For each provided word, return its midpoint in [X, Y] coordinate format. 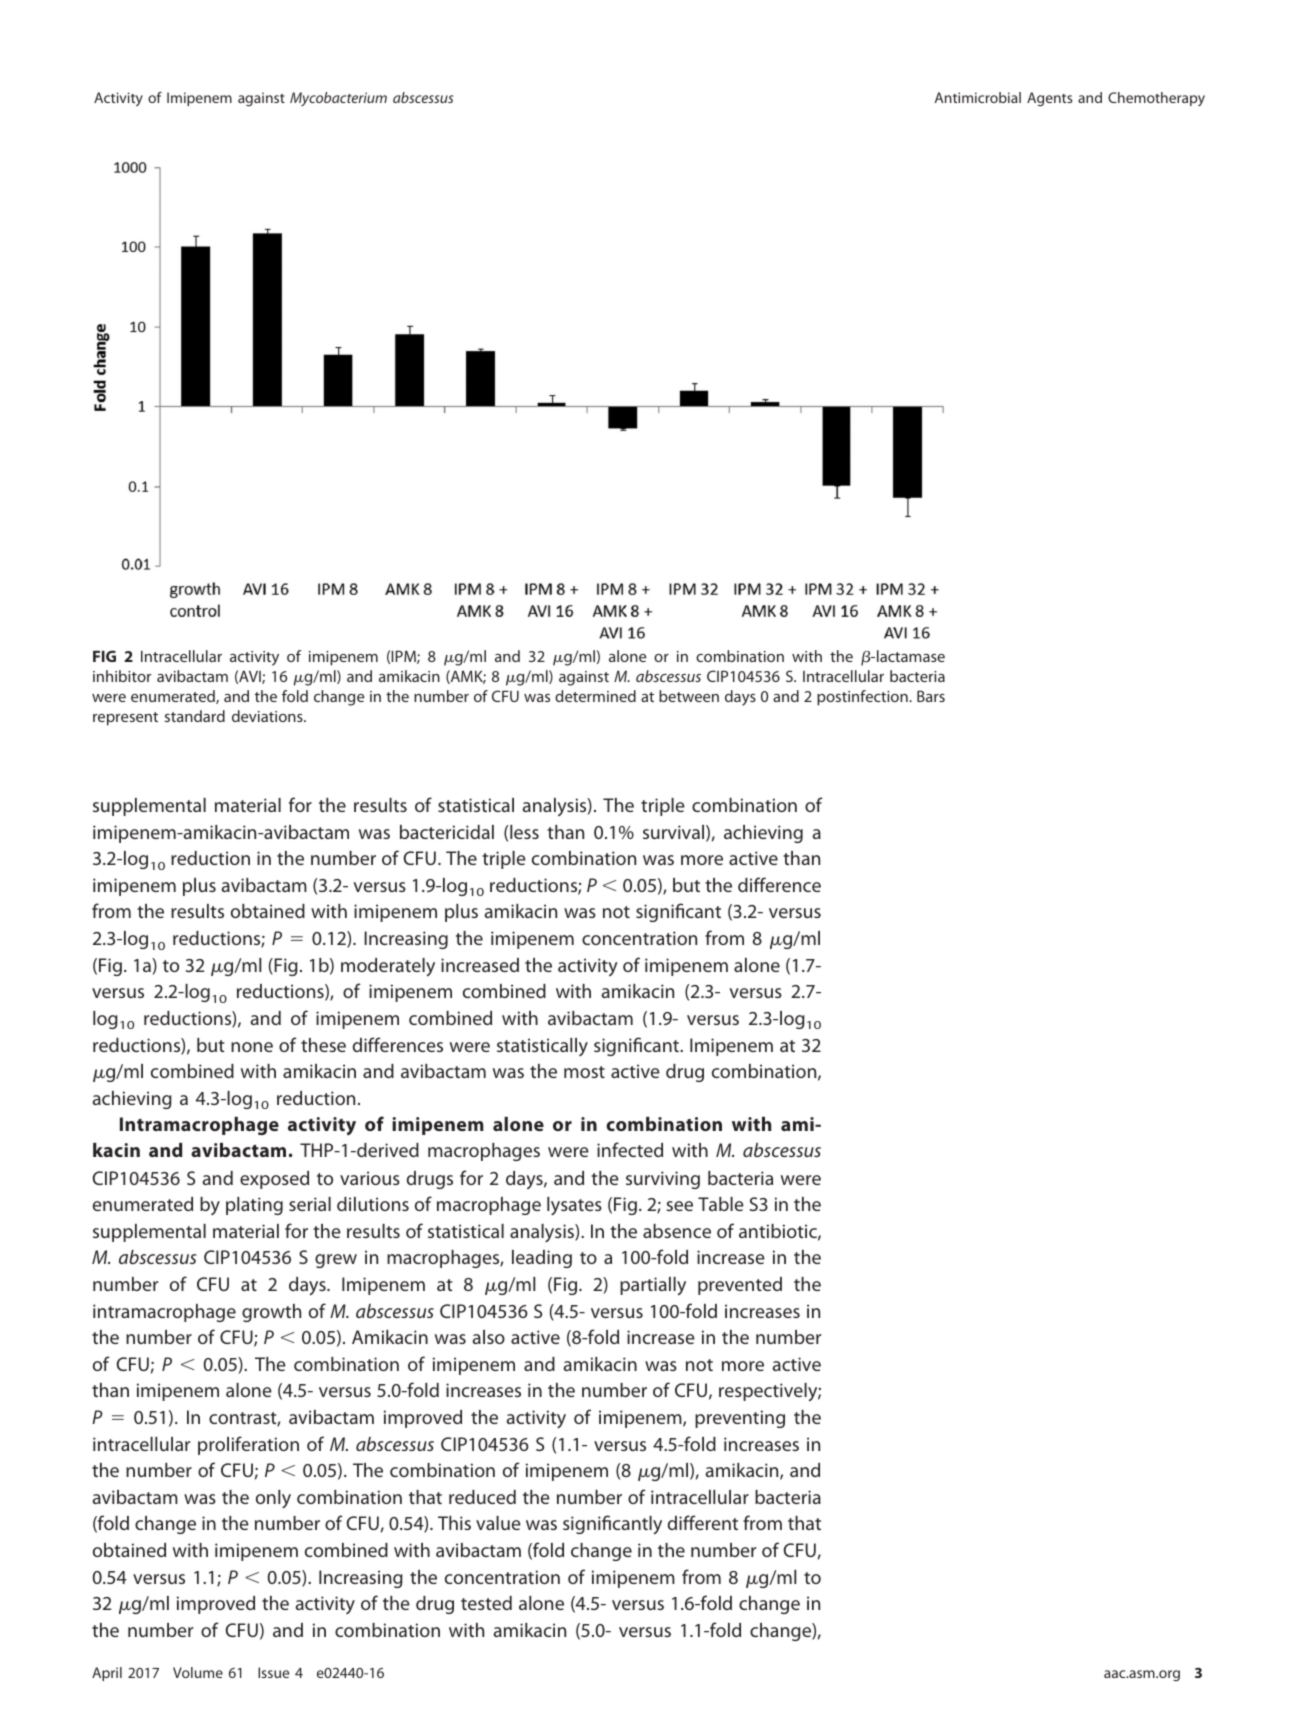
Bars [931, 696]
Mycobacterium [338, 99]
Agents [1049, 99]
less [524, 832]
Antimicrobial [978, 97]
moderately [388, 967]
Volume [198, 1672]
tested [486, 1603]
